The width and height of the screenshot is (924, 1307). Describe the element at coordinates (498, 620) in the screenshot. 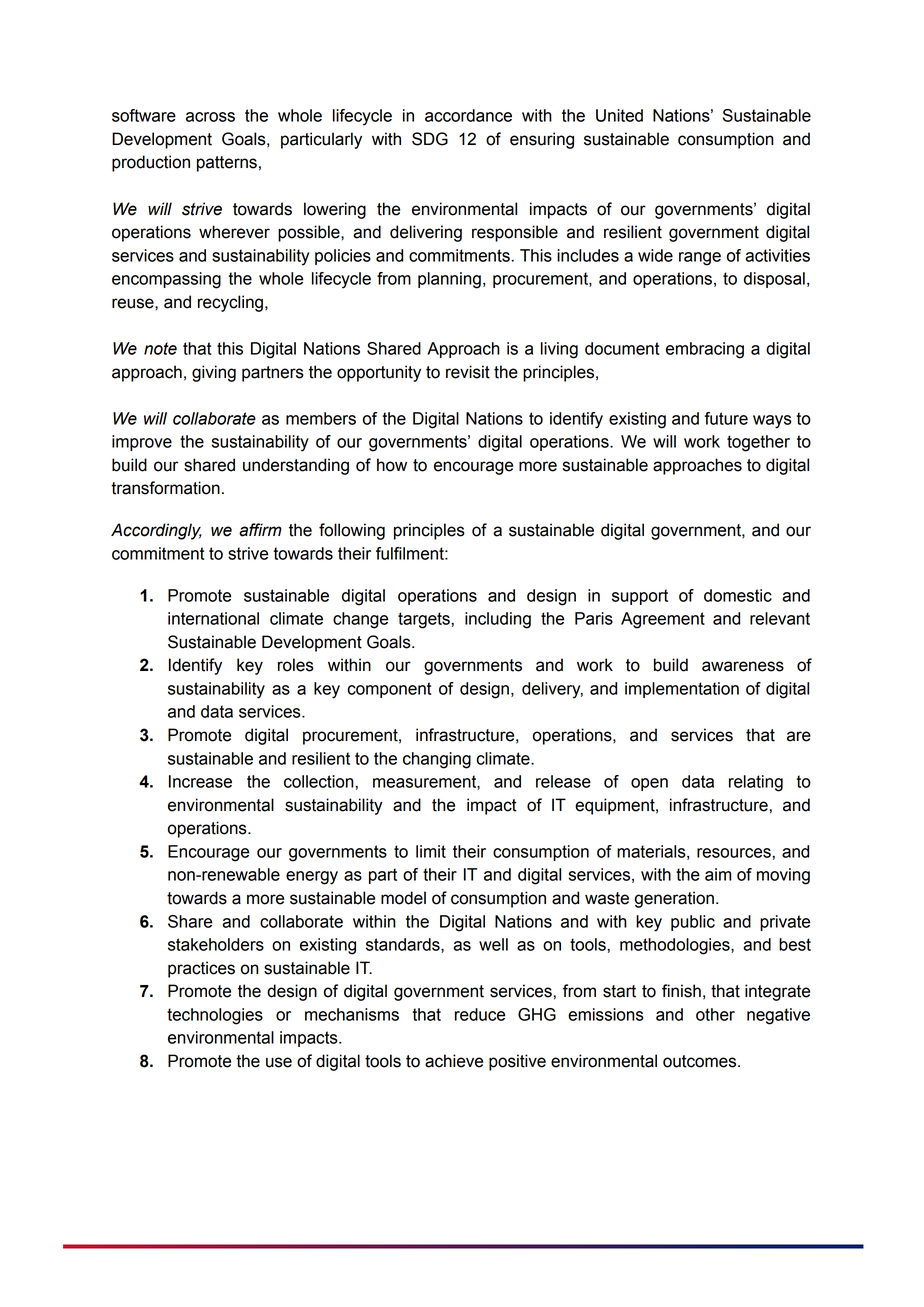

I see `including` at that location.
